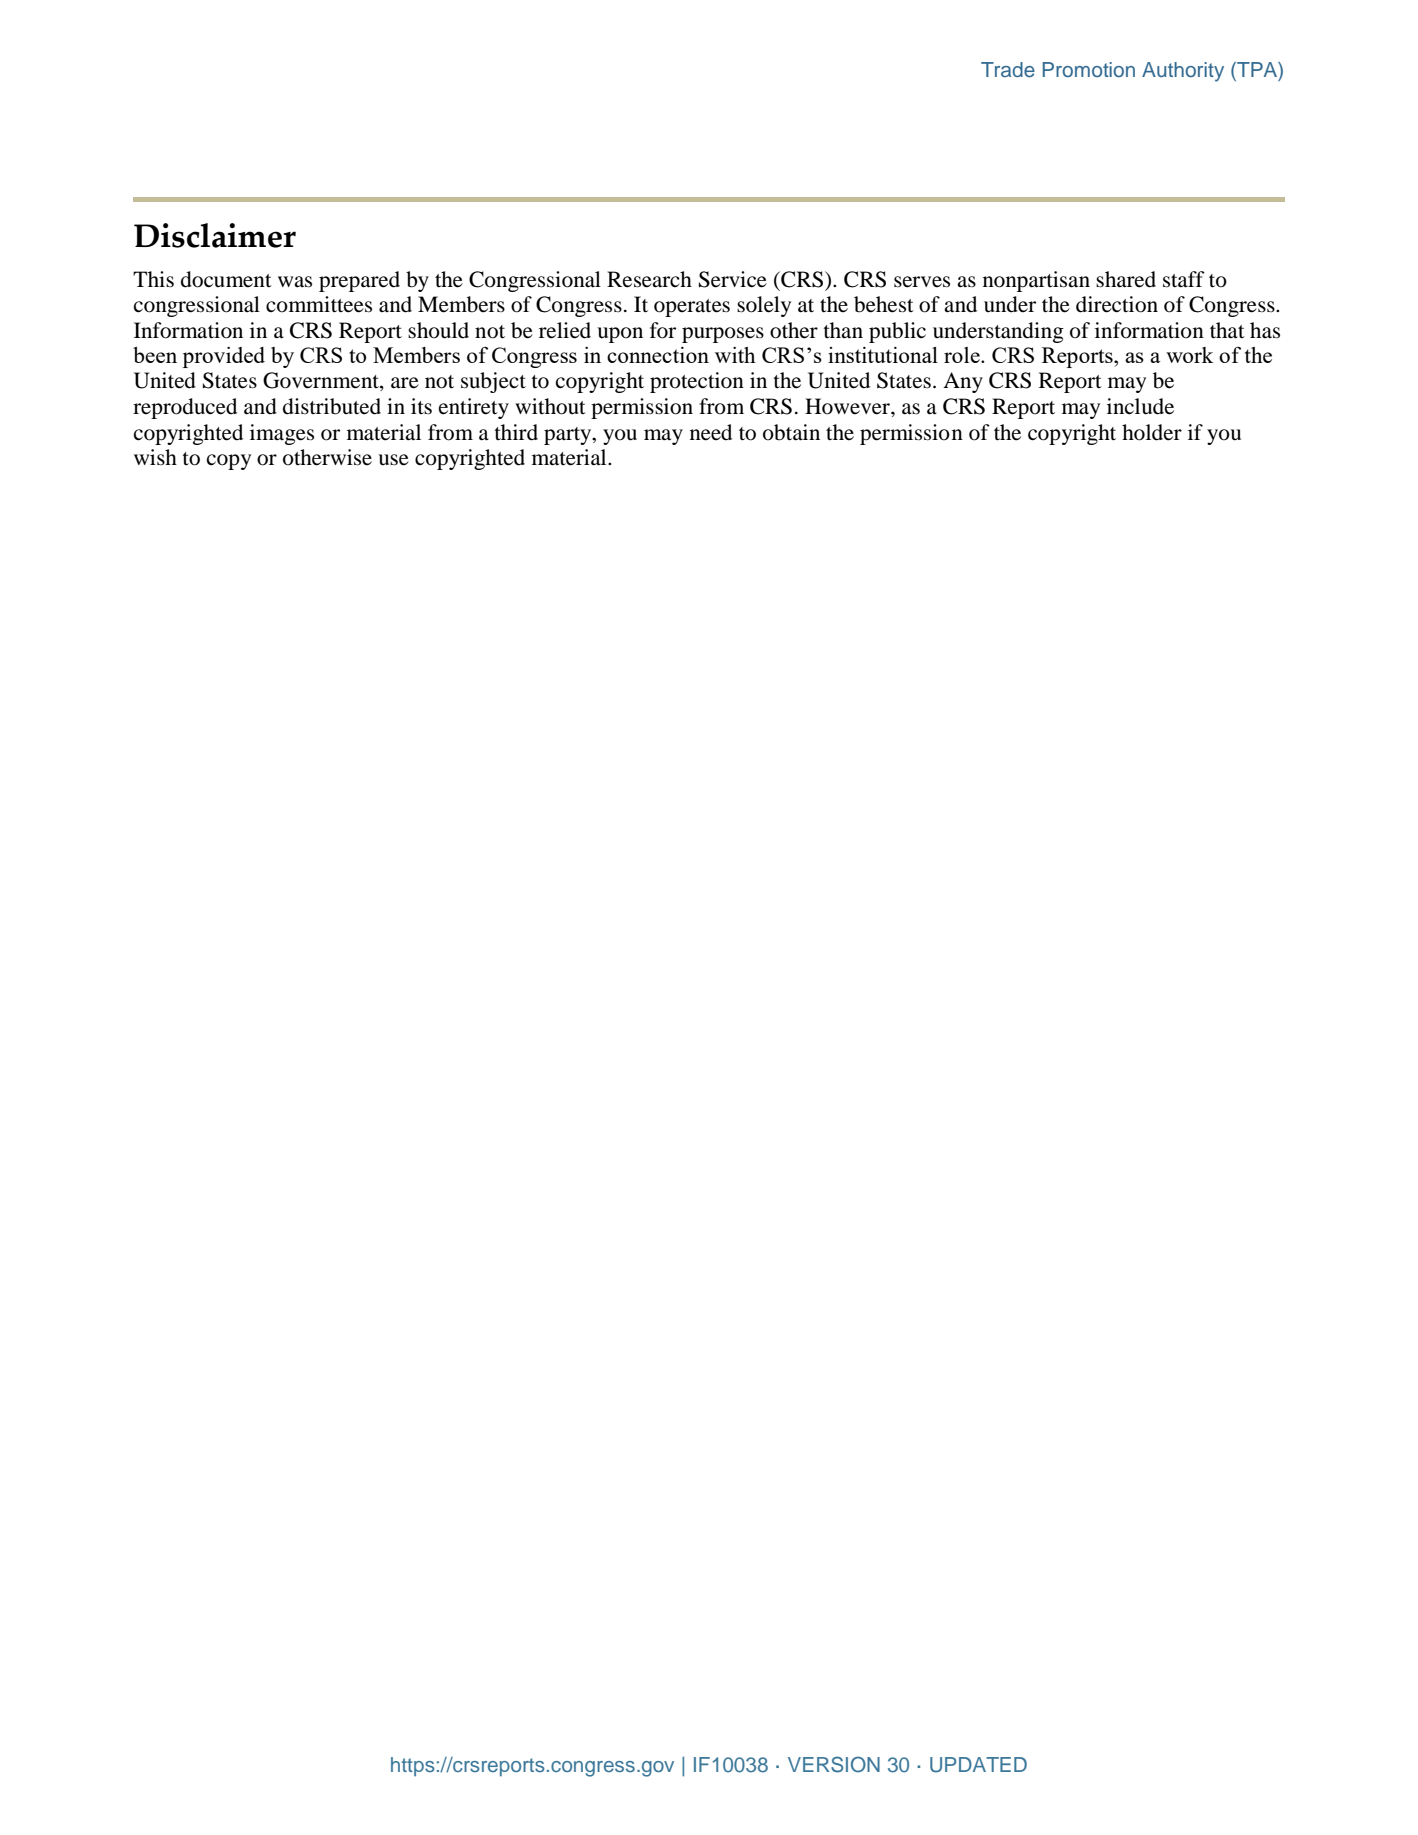 Image resolution: width=1418 pixels, height=1835 pixels. I want to click on need, so click(711, 432).
